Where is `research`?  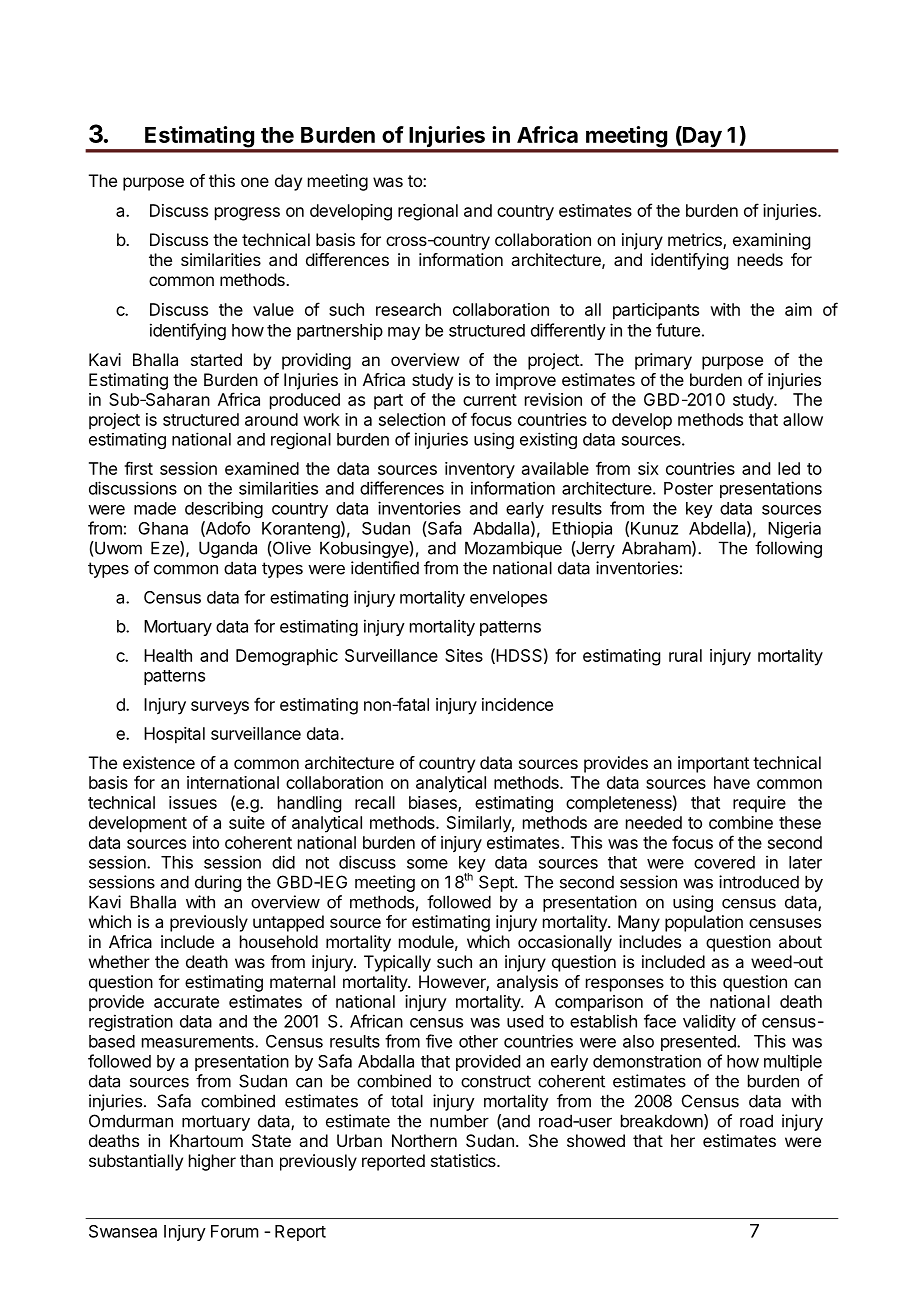
research is located at coordinates (408, 309).
